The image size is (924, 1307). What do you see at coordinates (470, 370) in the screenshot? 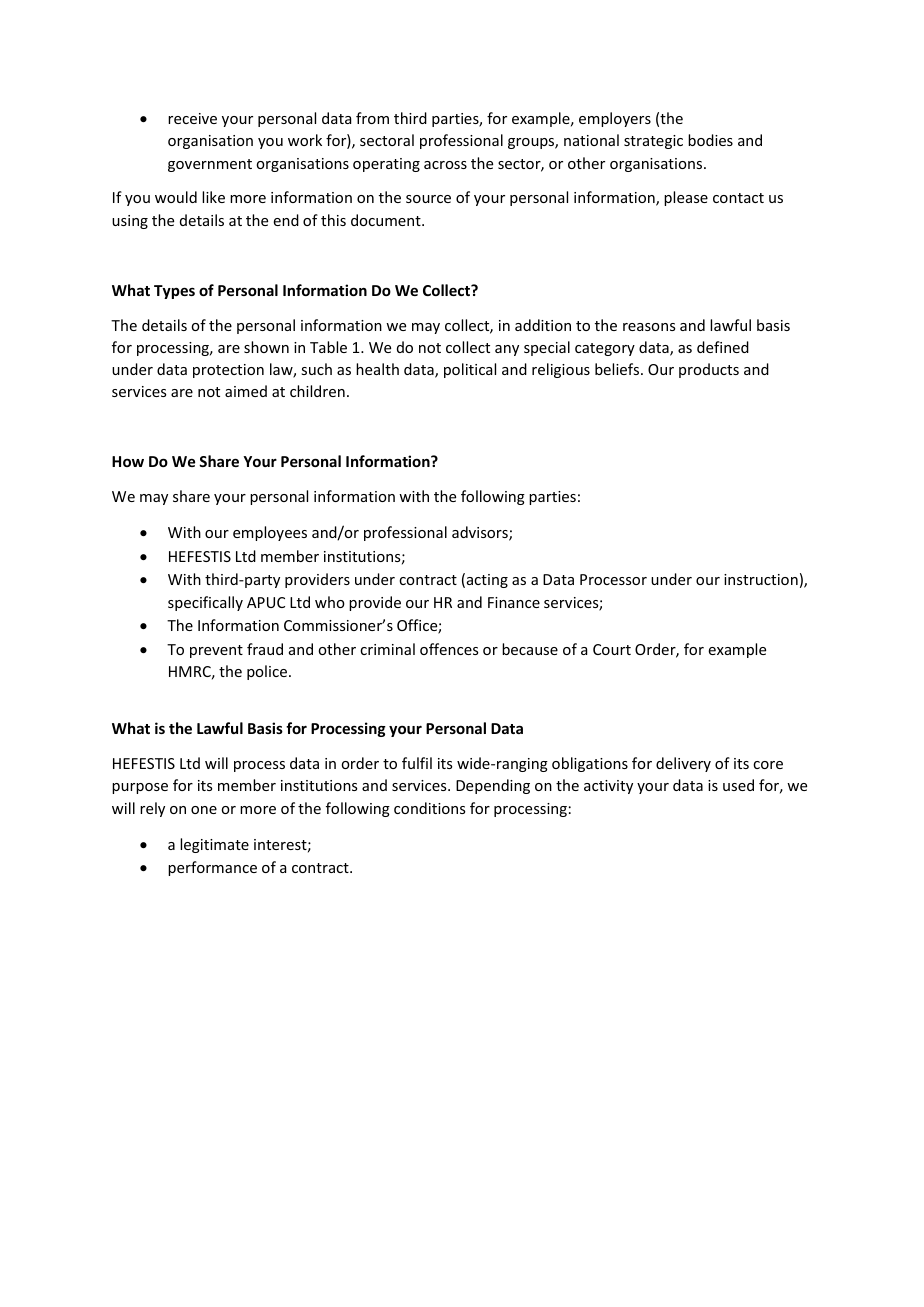
I see `political` at bounding box center [470, 370].
